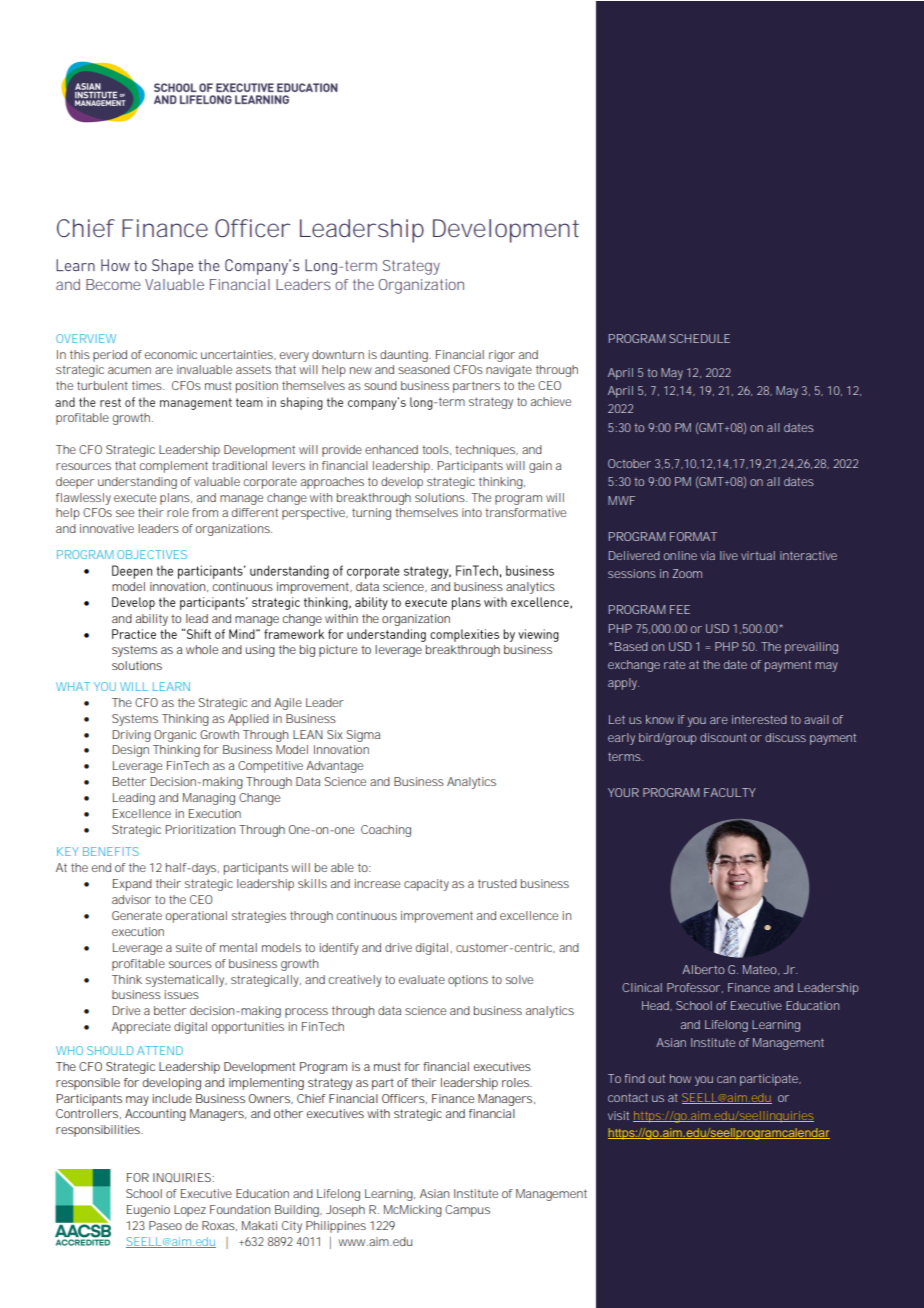 Image resolution: width=924 pixels, height=1308 pixels. What do you see at coordinates (148, 1211) in the screenshot?
I see `Eugenio` at bounding box center [148, 1211].
